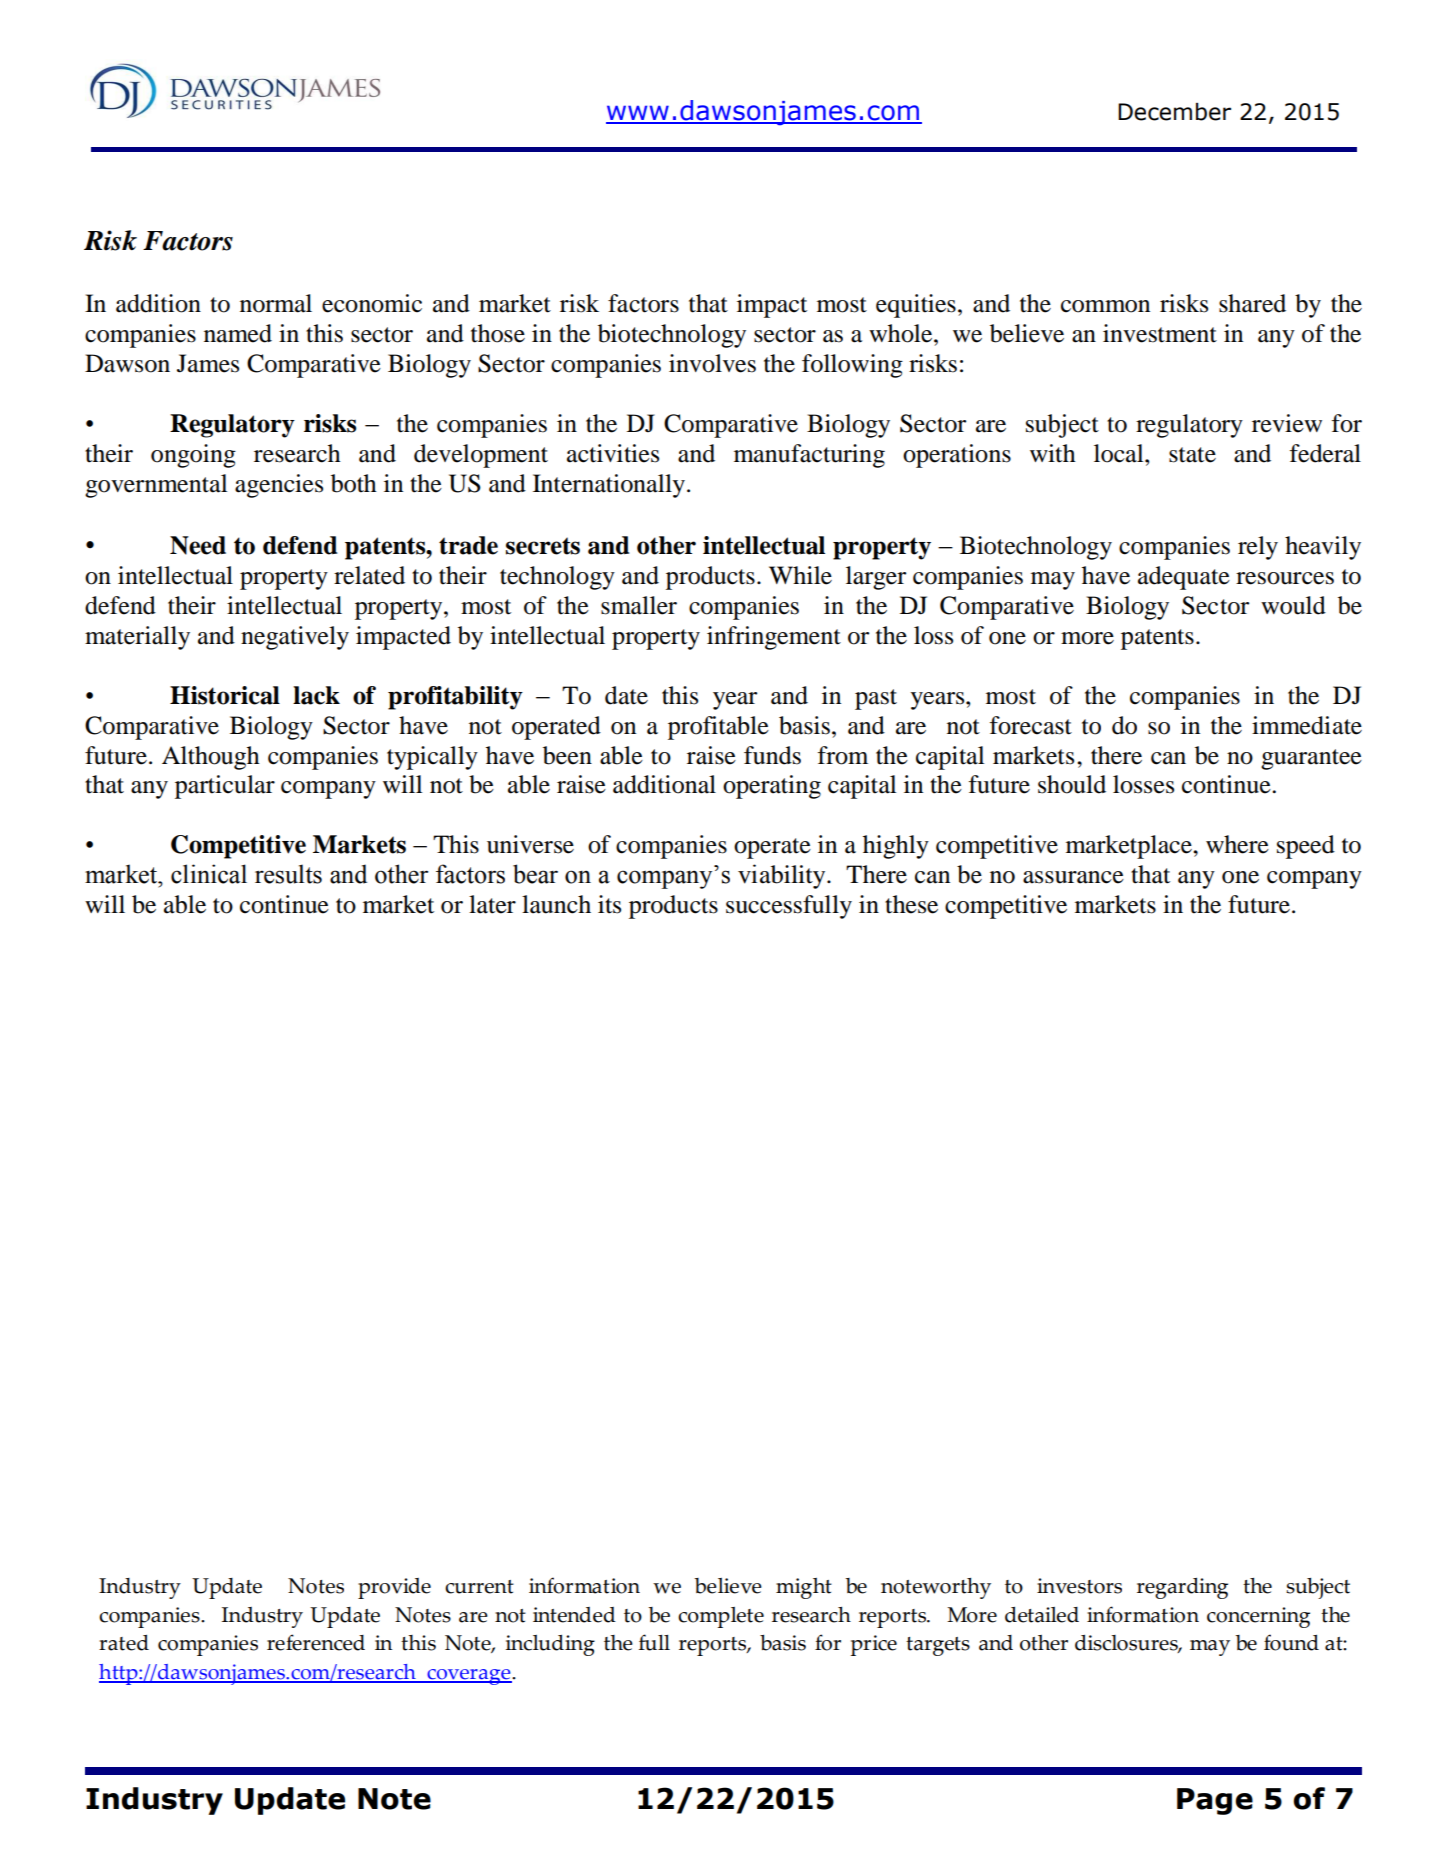 This screenshot has height=1872, width=1447. What do you see at coordinates (1073, 877) in the screenshot?
I see `assurance` at bounding box center [1073, 877].
